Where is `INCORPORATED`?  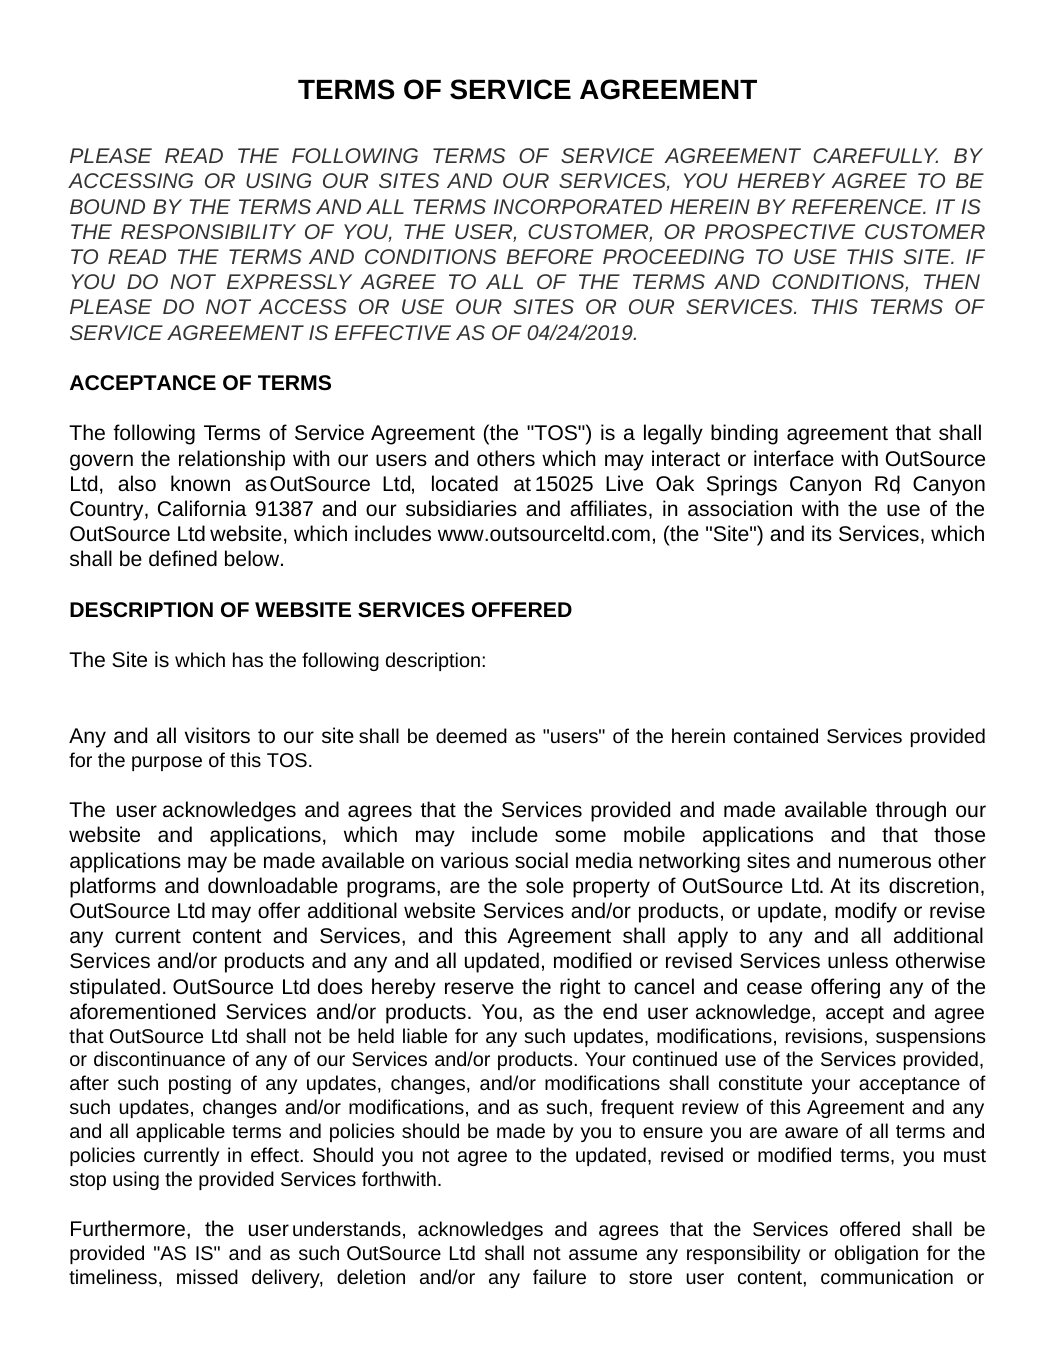
INCORPORATED is located at coordinates (578, 206).
